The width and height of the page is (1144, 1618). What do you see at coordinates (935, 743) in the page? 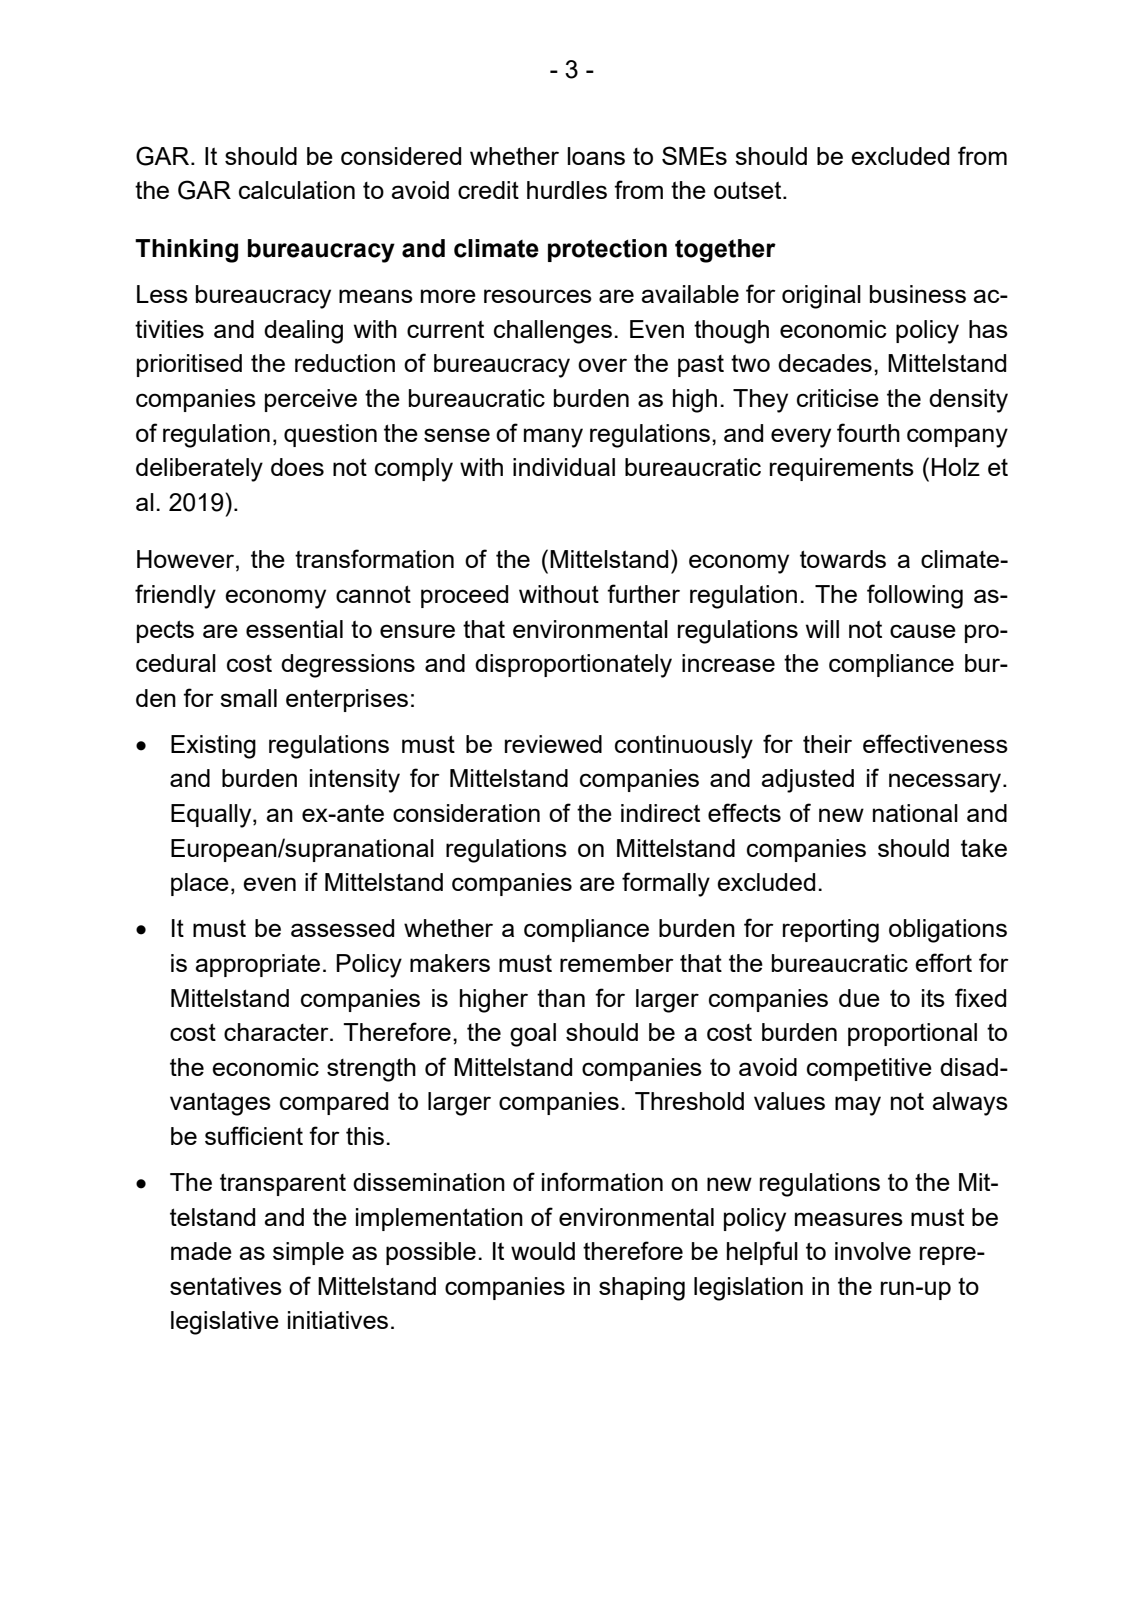
I see `effectiveness` at bounding box center [935, 743].
